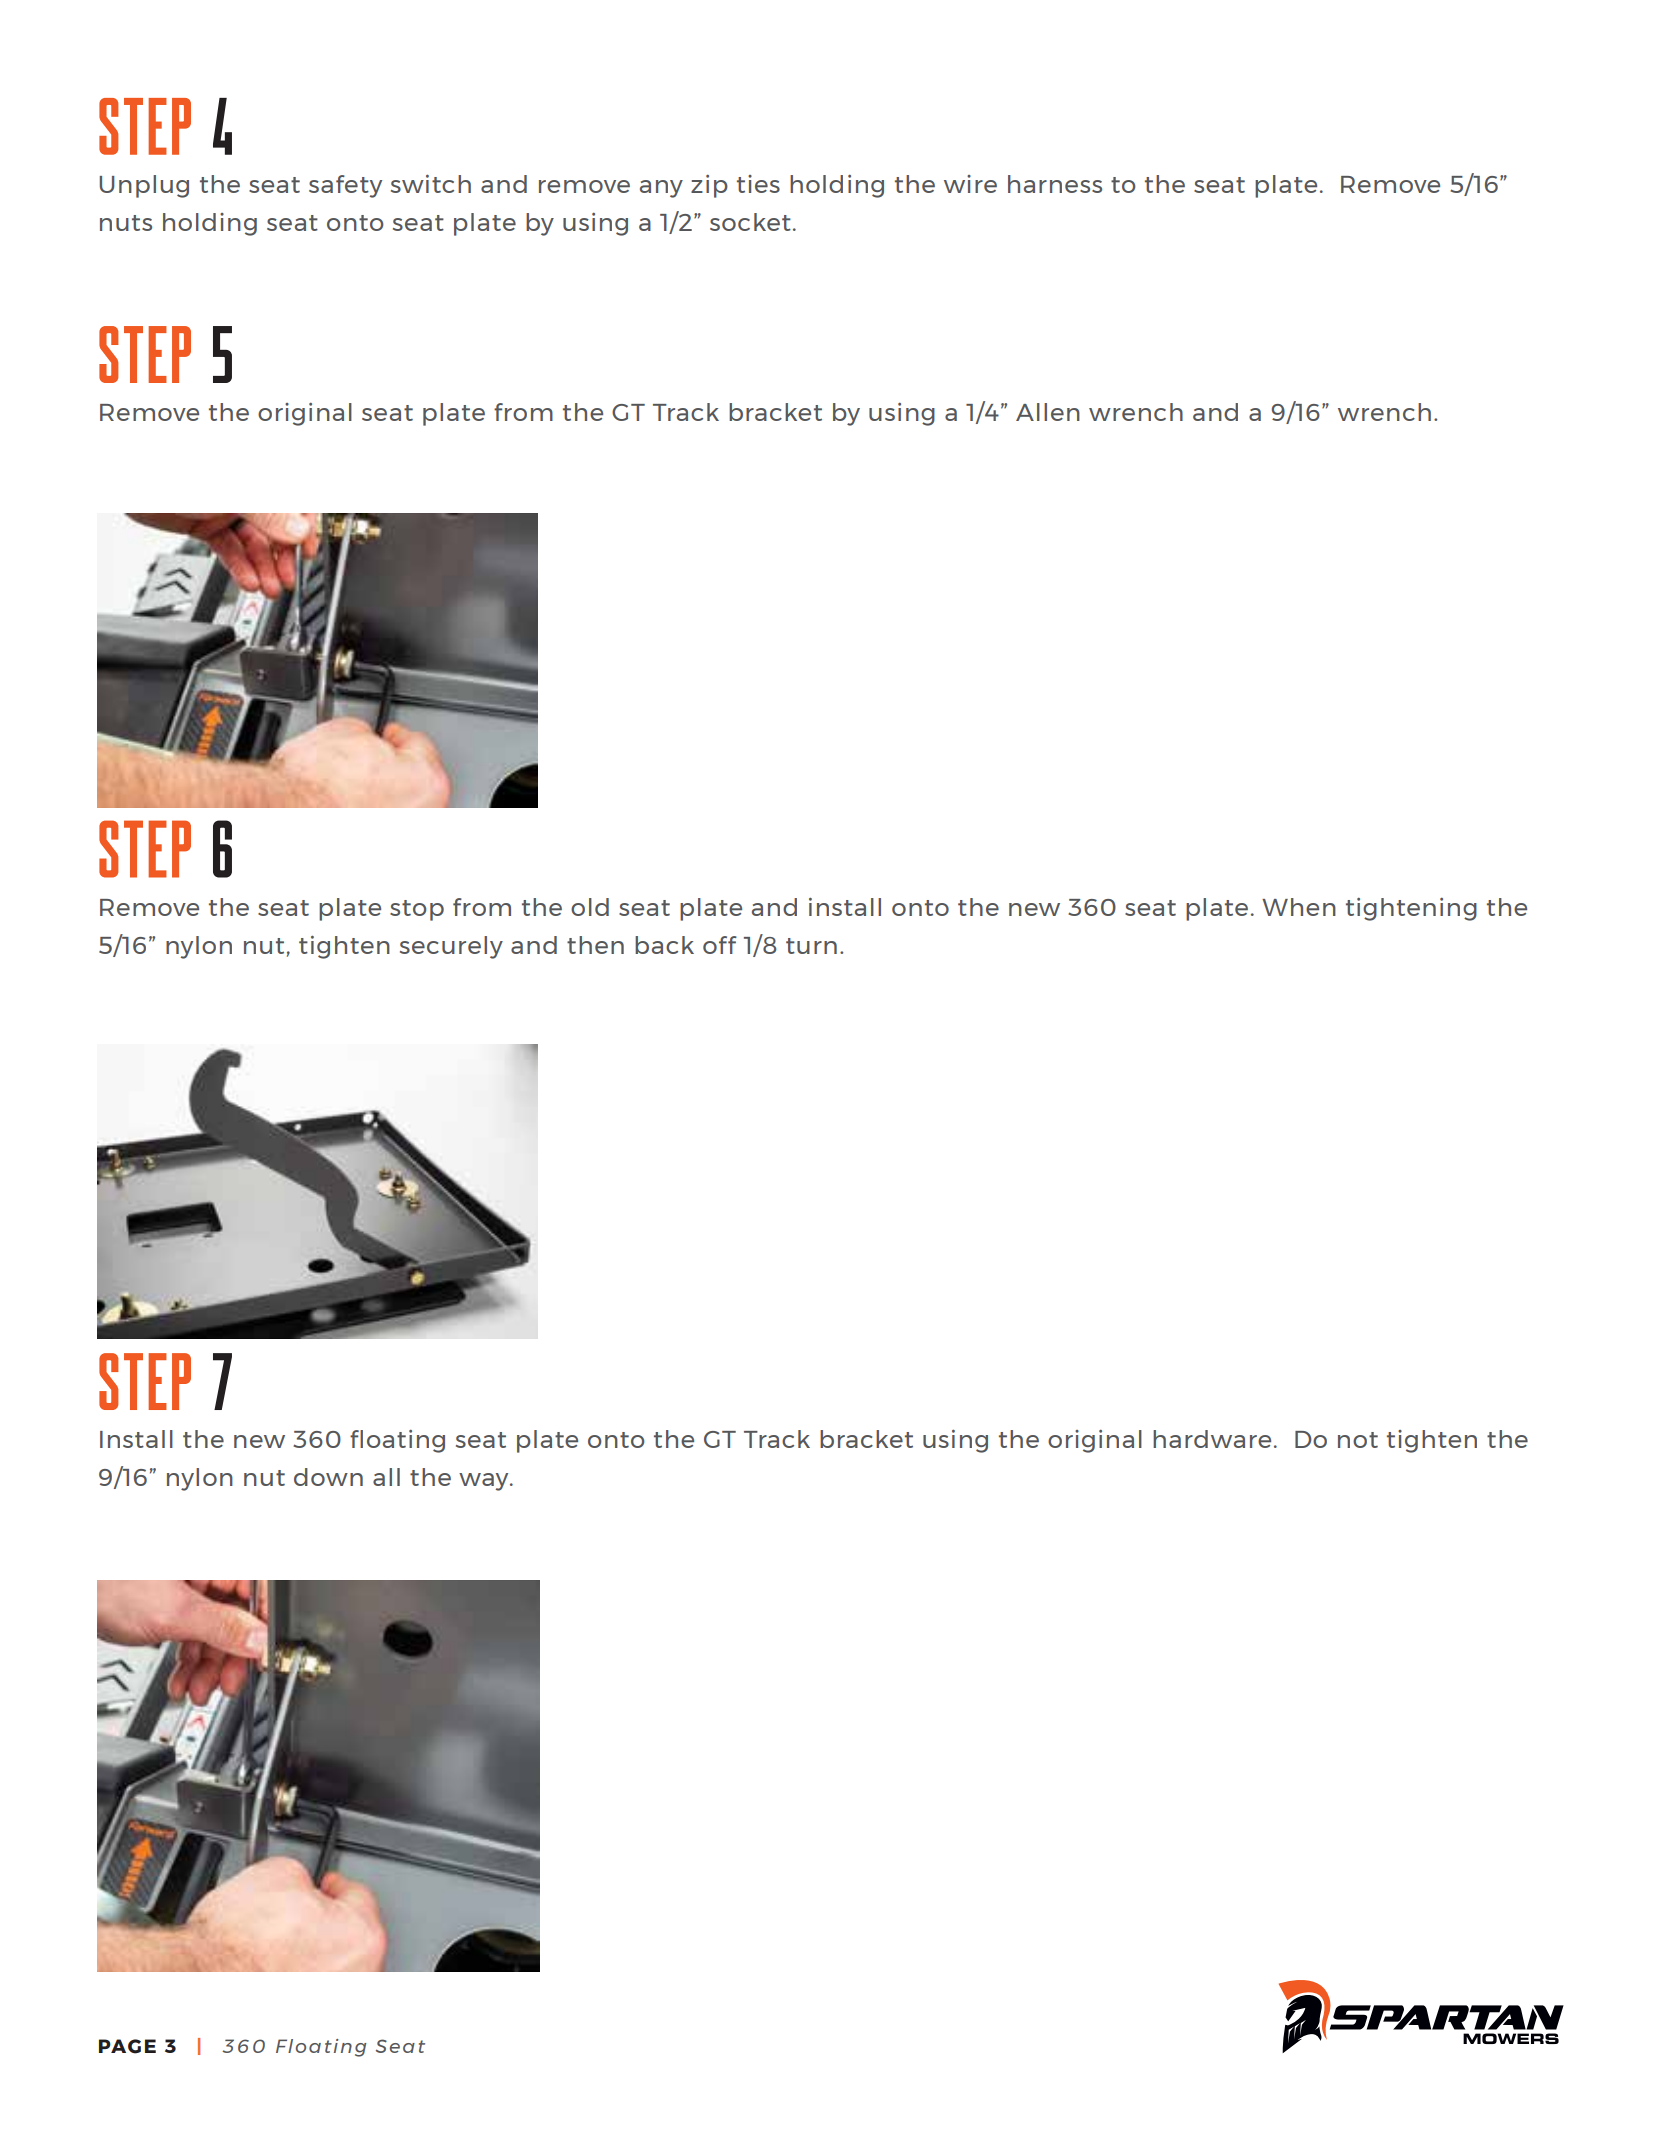 The width and height of the document is (1663, 2152). I want to click on harness, so click(1055, 184).
